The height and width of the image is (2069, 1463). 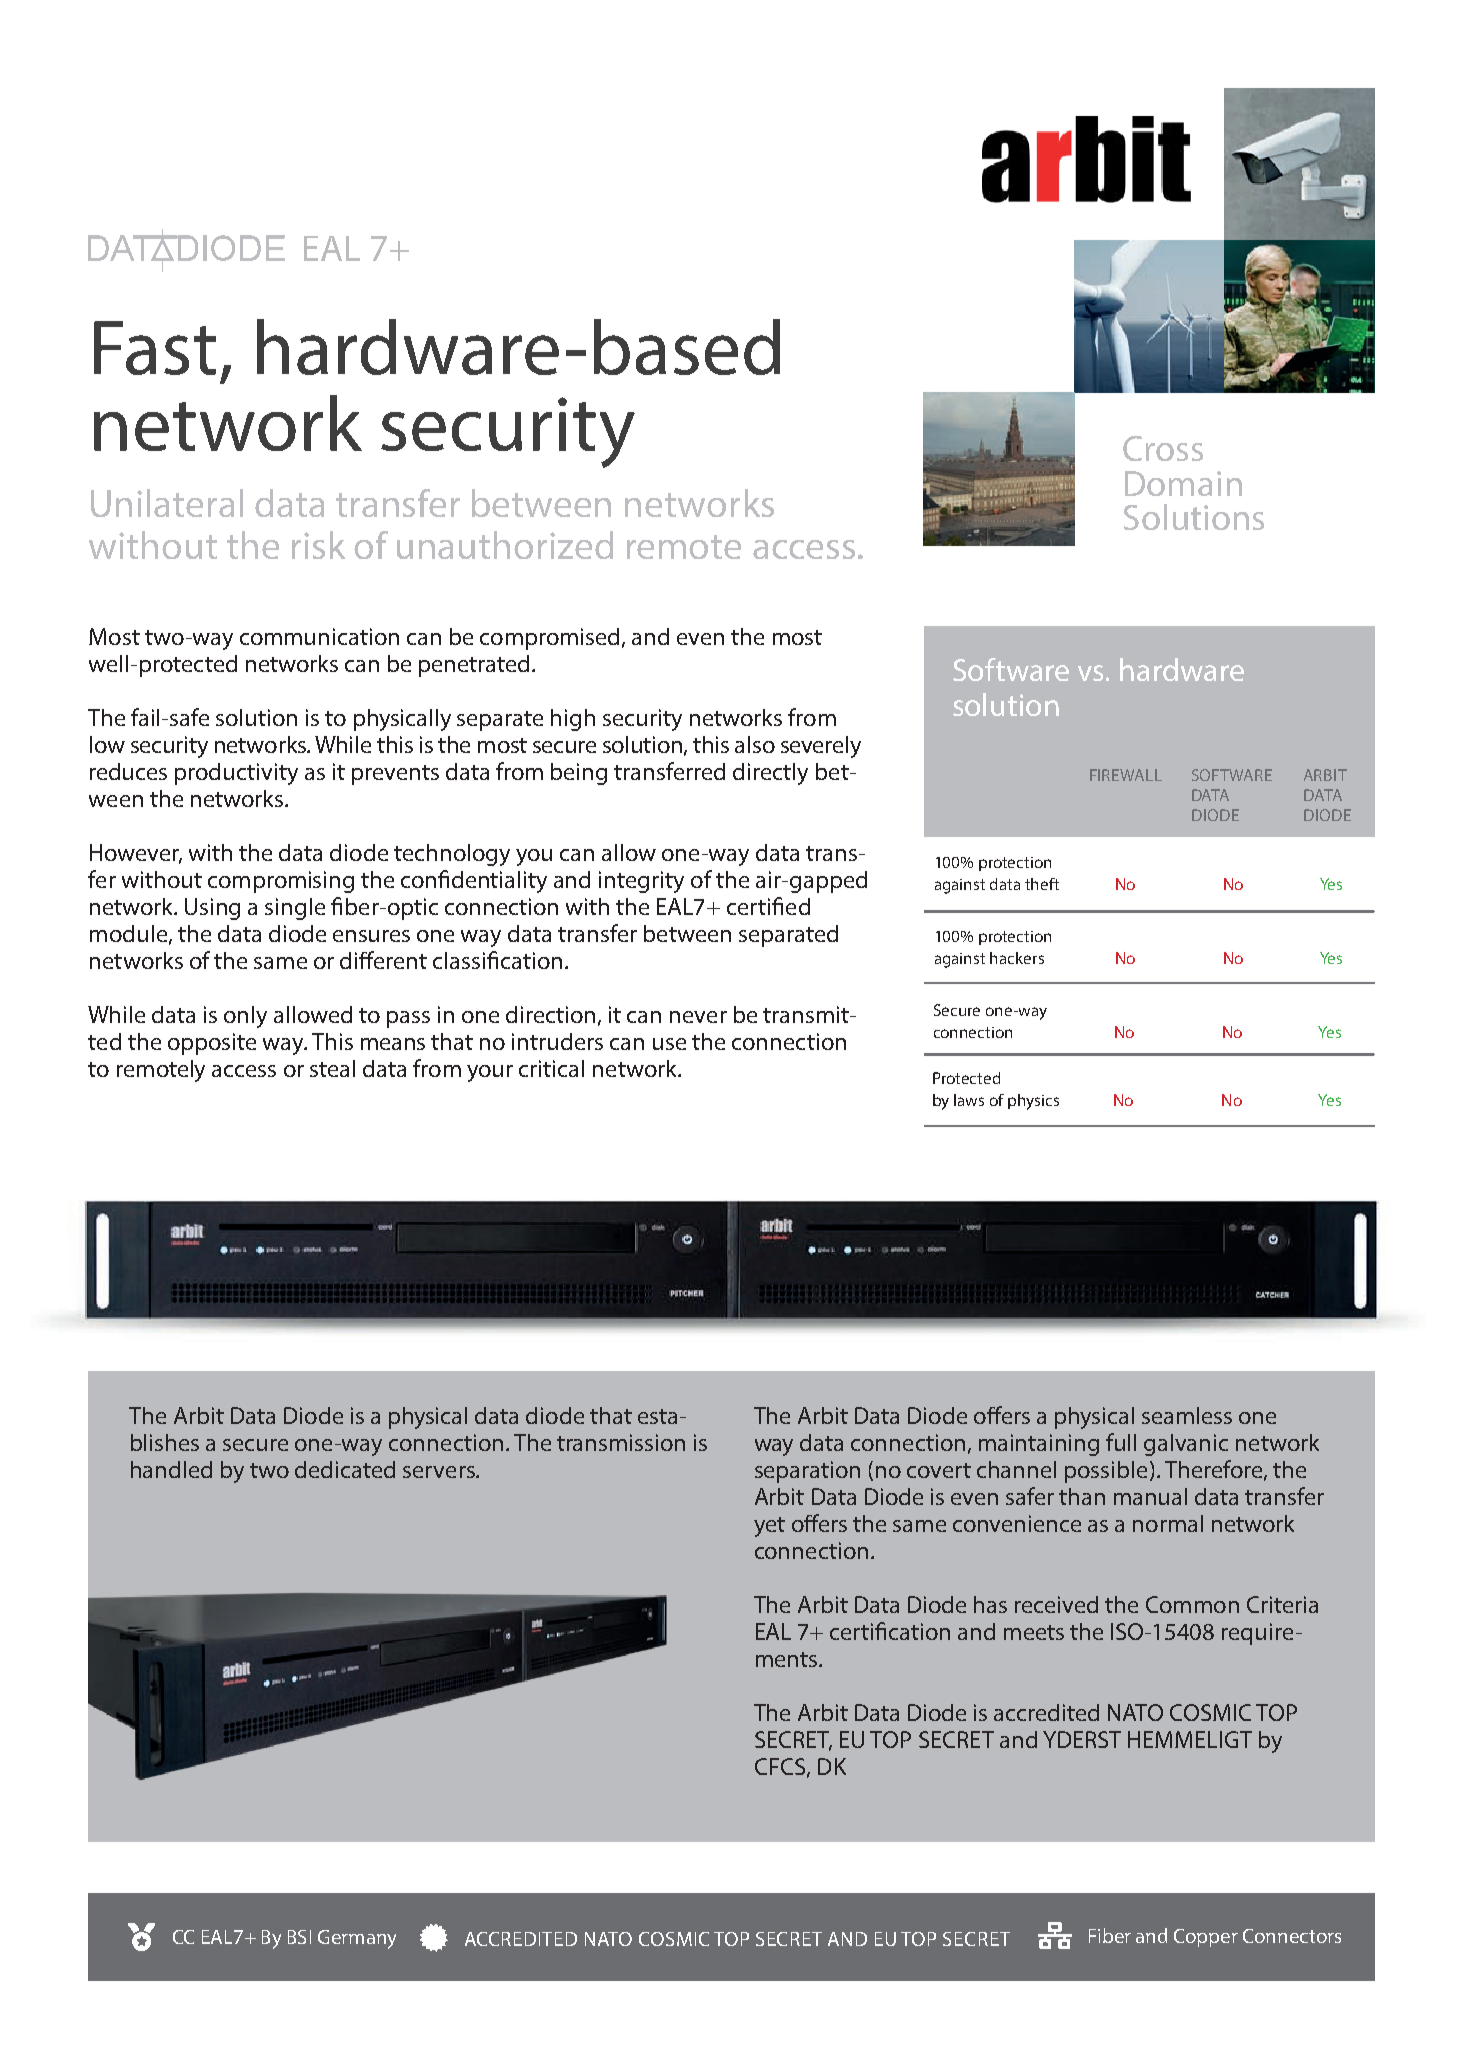 What do you see at coordinates (357, 1939) in the image?
I see `Germany` at bounding box center [357, 1939].
